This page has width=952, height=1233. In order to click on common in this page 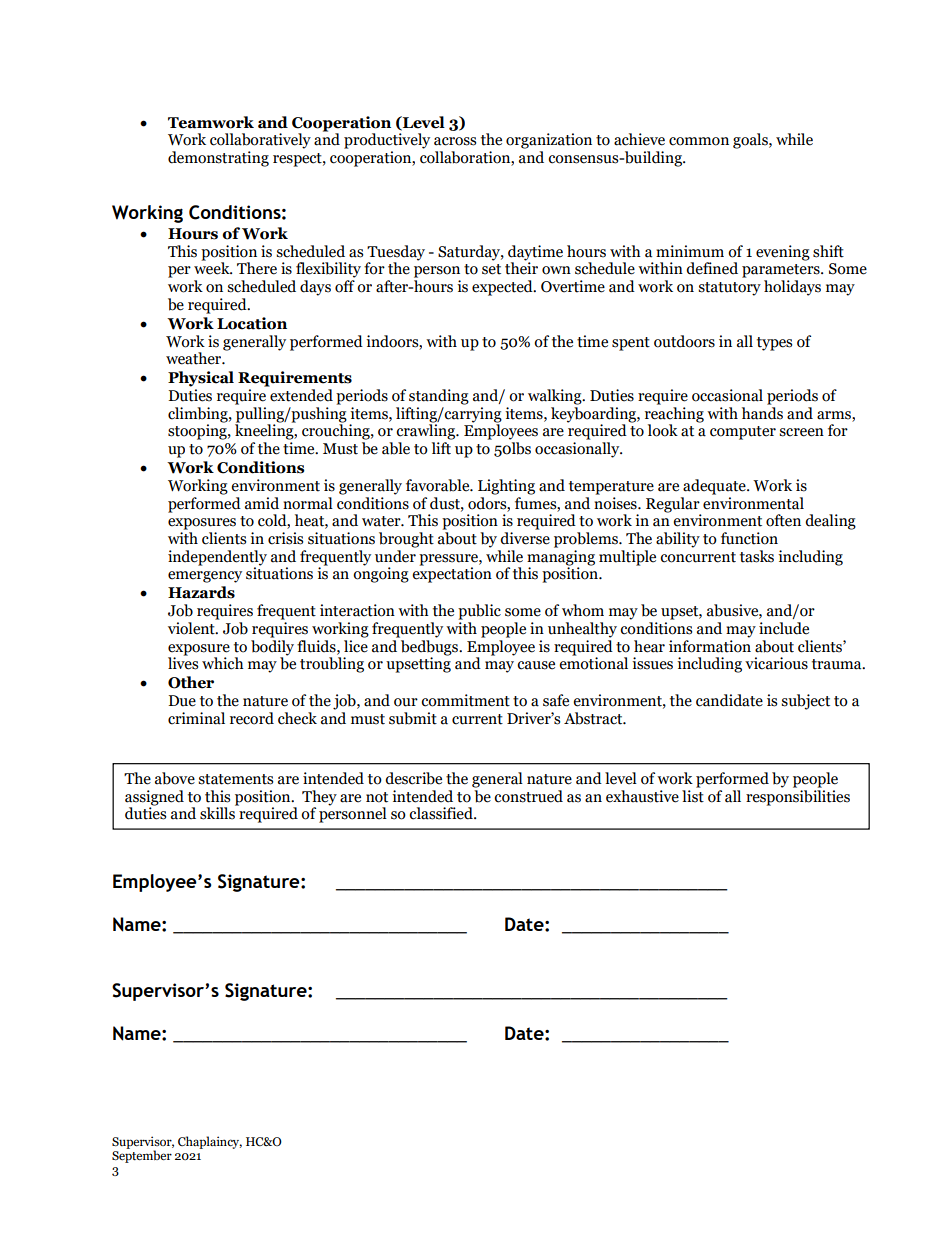, I will do `click(699, 141)`.
